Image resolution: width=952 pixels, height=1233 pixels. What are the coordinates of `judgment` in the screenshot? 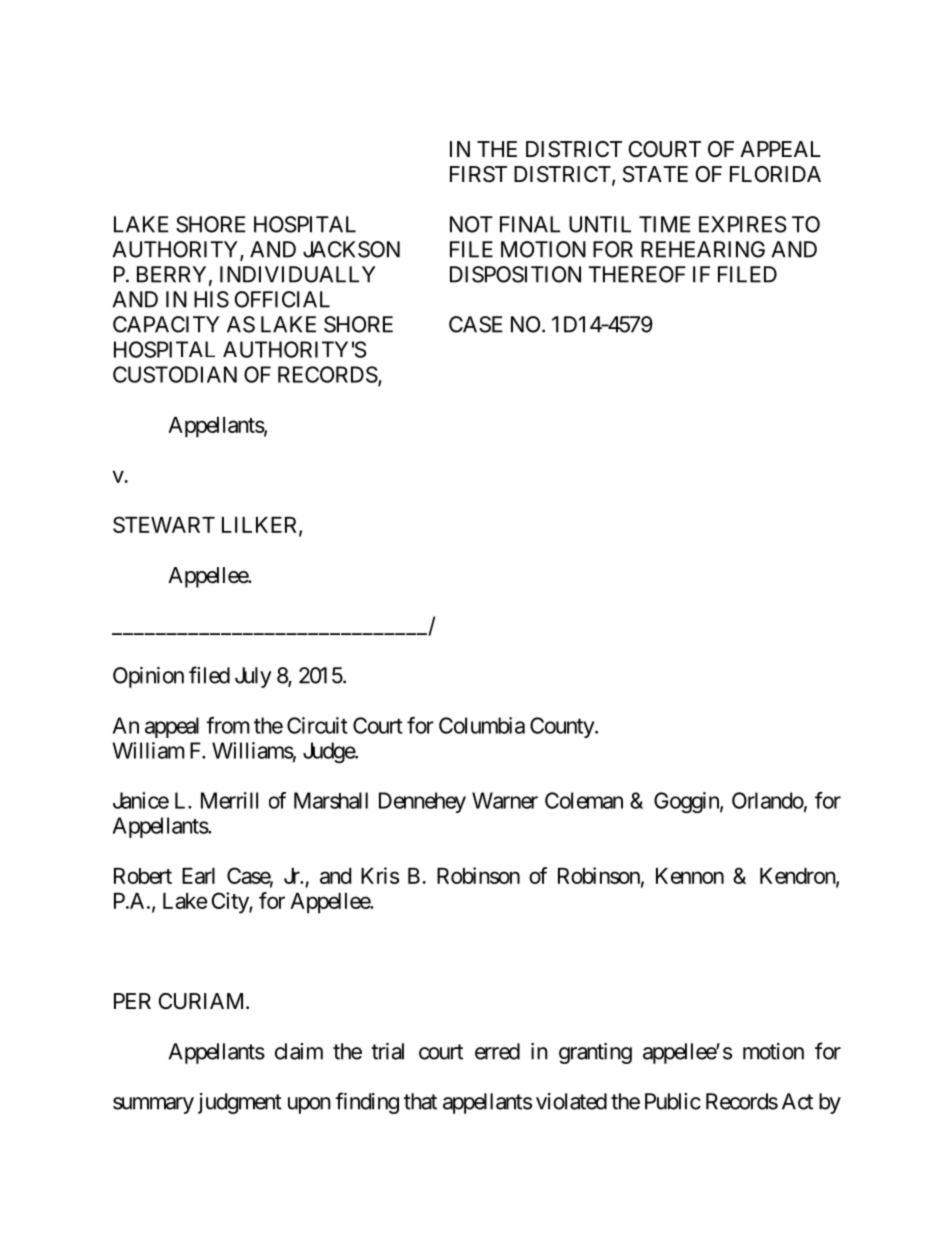 It's located at (240, 1103).
